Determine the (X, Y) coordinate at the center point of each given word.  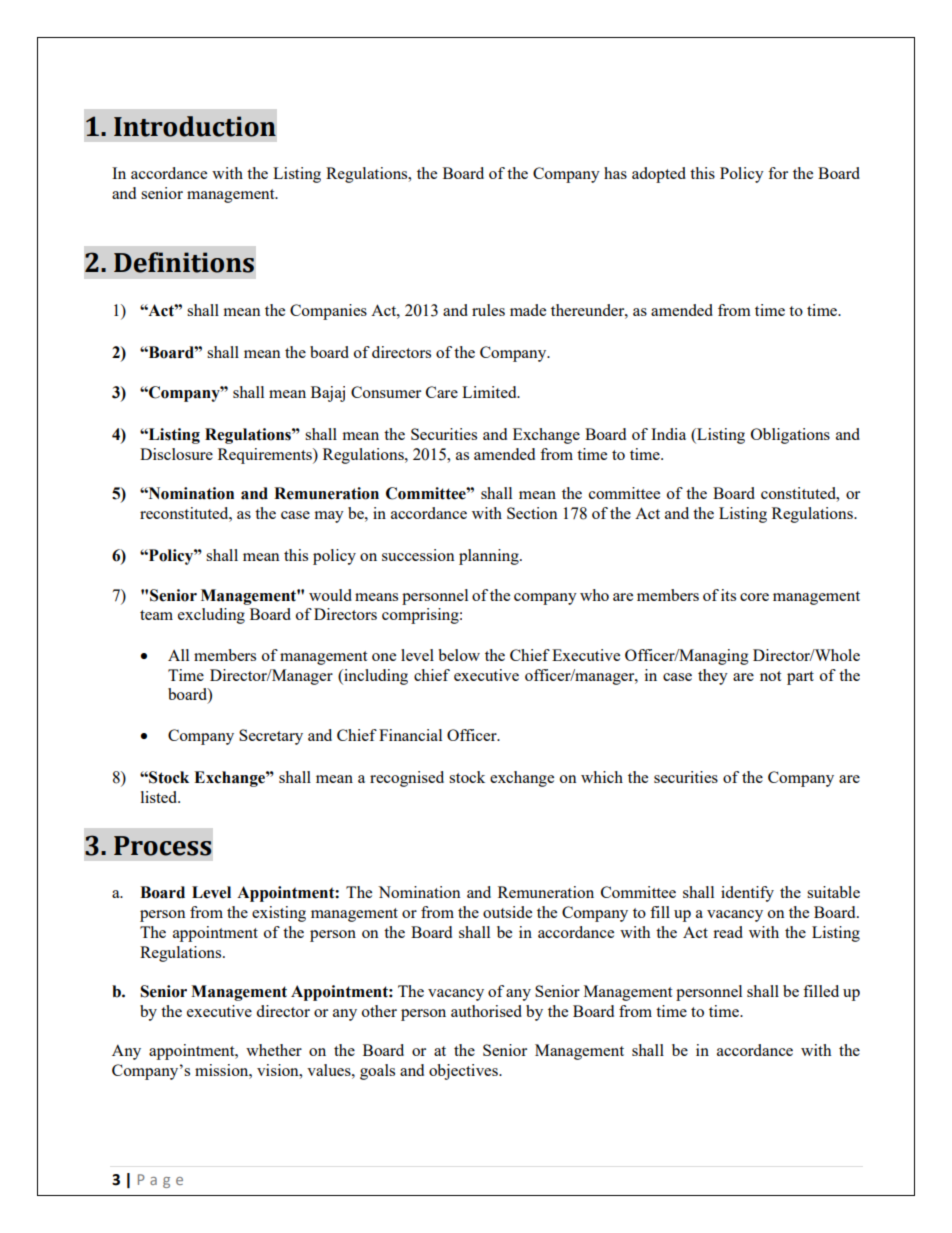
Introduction (195, 126)
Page (160, 1181)
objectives (464, 1072)
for (778, 173)
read (728, 932)
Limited (490, 392)
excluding (211, 616)
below (459, 655)
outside (507, 912)
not (770, 676)
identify (747, 894)
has (615, 173)
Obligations (790, 436)
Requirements (266, 456)
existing (279, 914)
